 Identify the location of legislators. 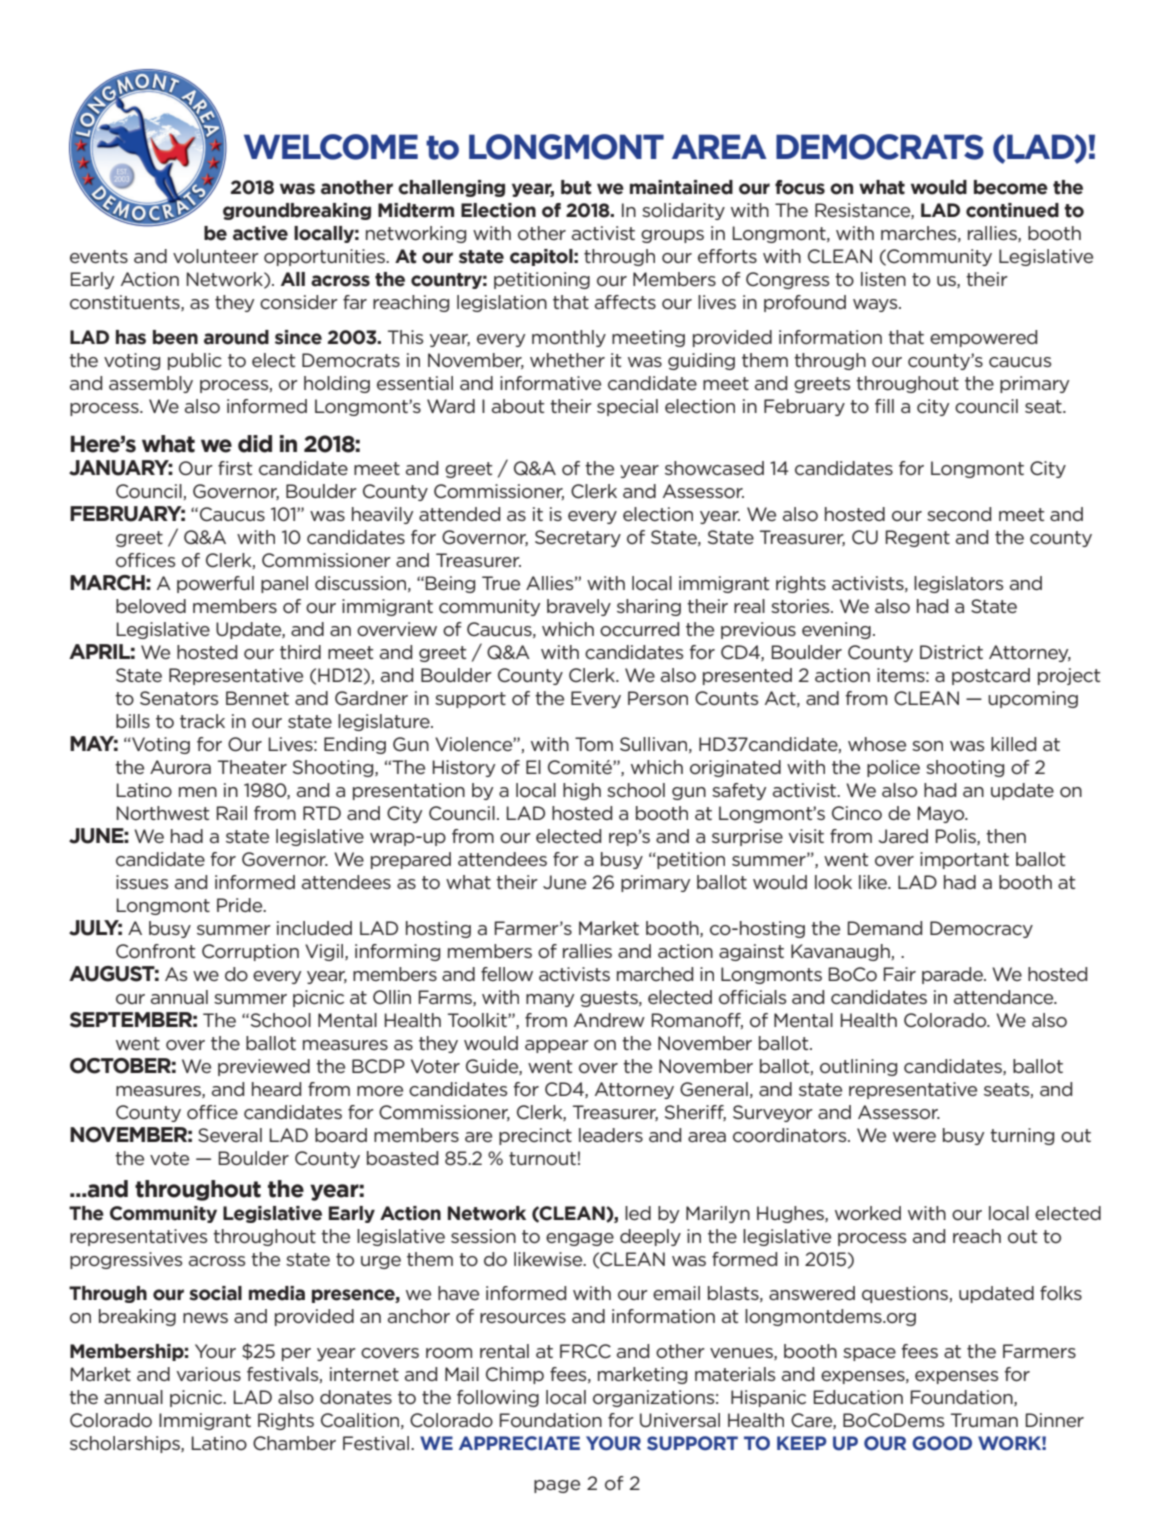
(958, 584).
